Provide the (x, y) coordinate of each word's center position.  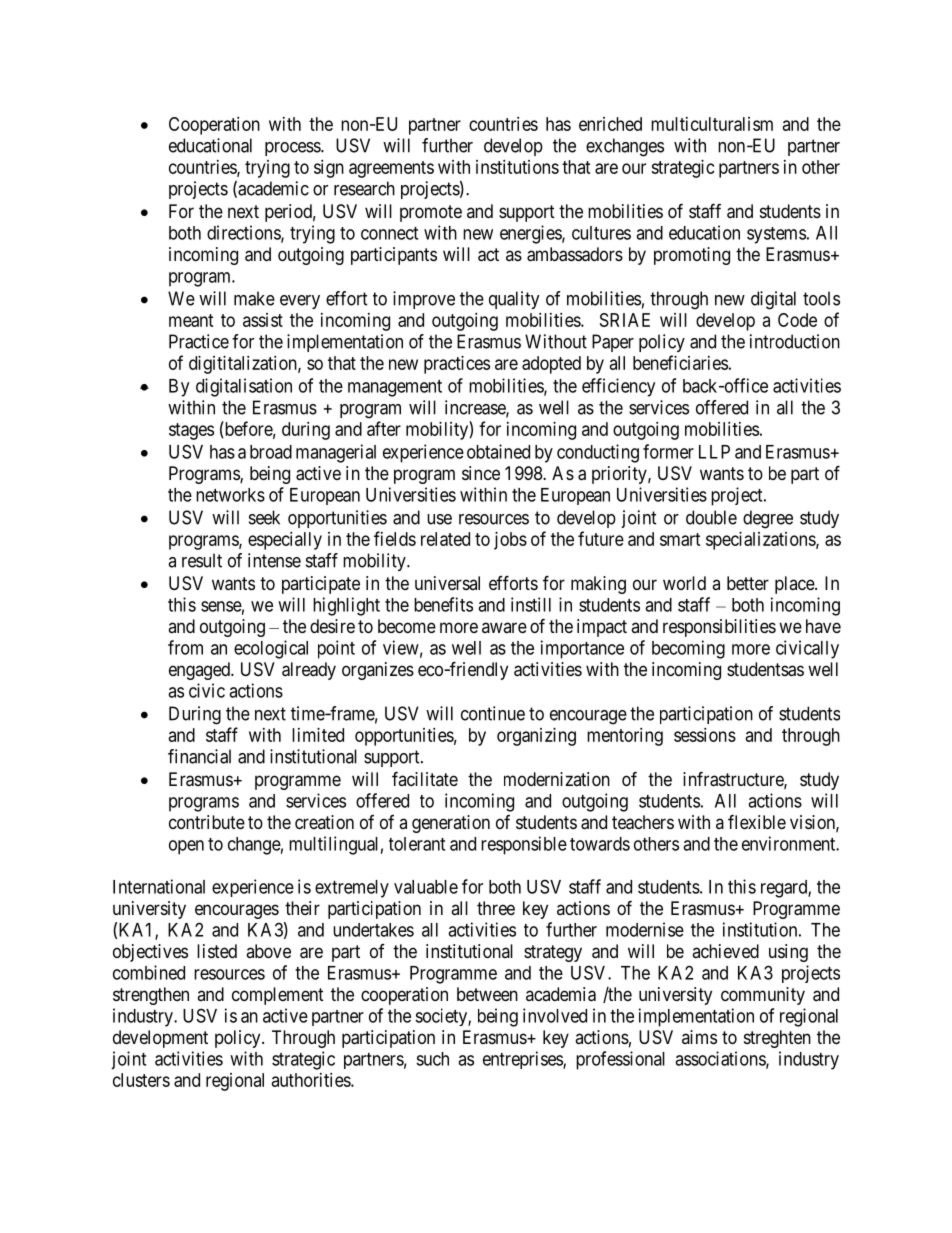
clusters (141, 1080)
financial (199, 756)
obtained (498, 451)
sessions (705, 735)
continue (493, 713)
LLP (714, 452)
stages (191, 431)
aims (699, 1037)
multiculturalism (712, 124)
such (432, 1059)
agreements (391, 169)
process (293, 149)
